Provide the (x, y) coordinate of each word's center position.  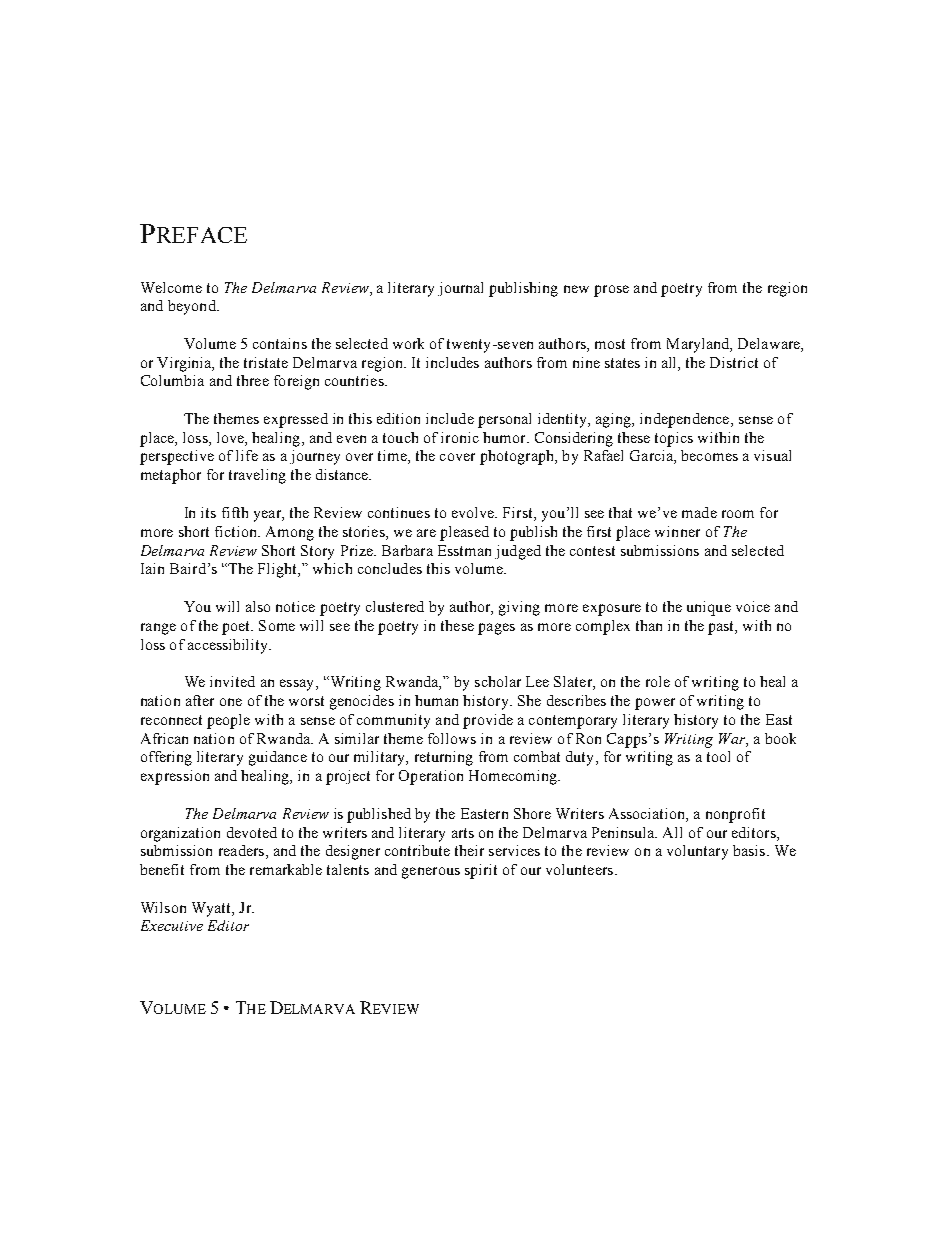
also (258, 606)
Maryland (699, 345)
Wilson (163, 907)
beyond (193, 307)
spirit (481, 871)
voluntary (697, 852)
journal (460, 289)
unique (709, 608)
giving (519, 608)
